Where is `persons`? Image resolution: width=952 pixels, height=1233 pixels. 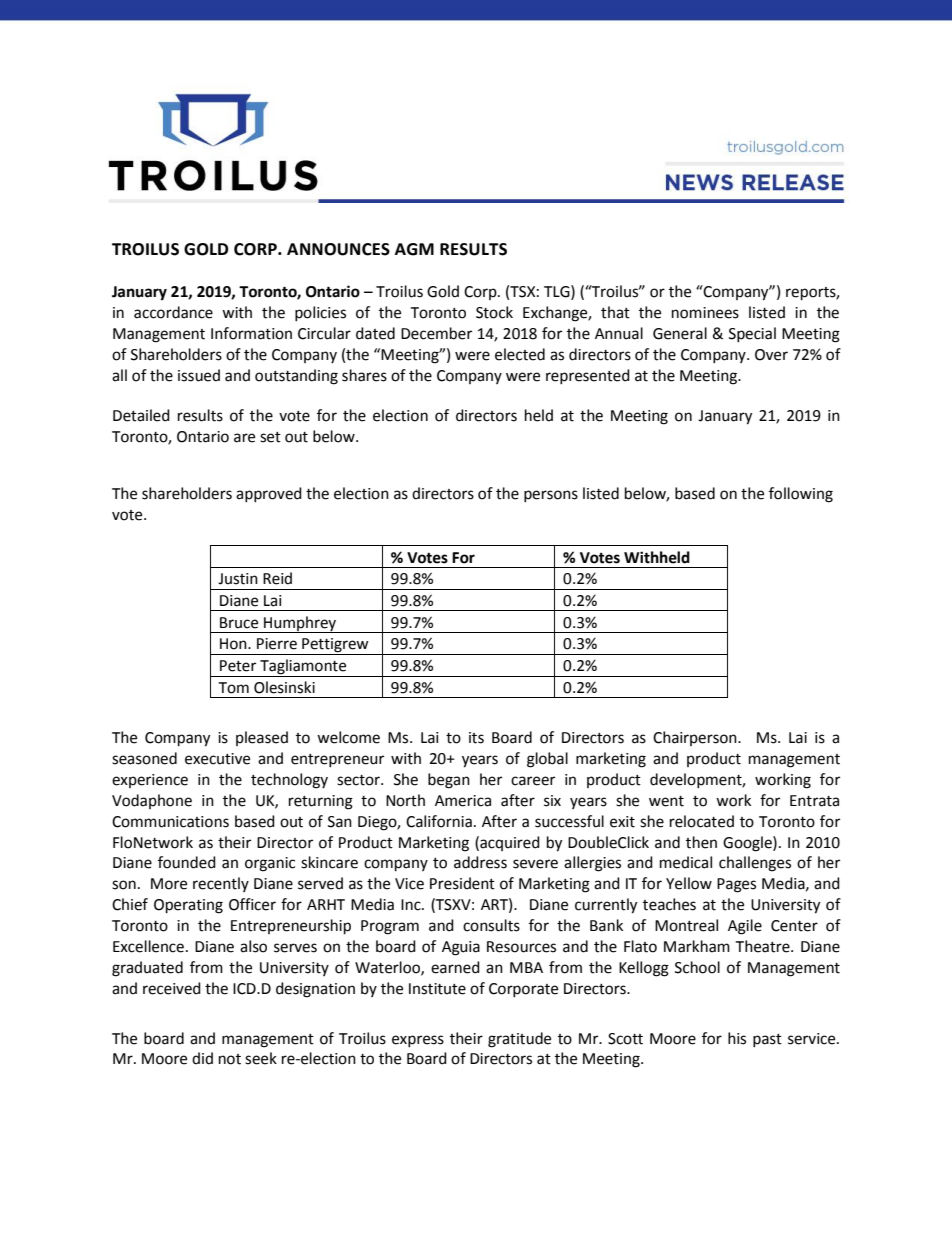 persons is located at coordinates (551, 496).
